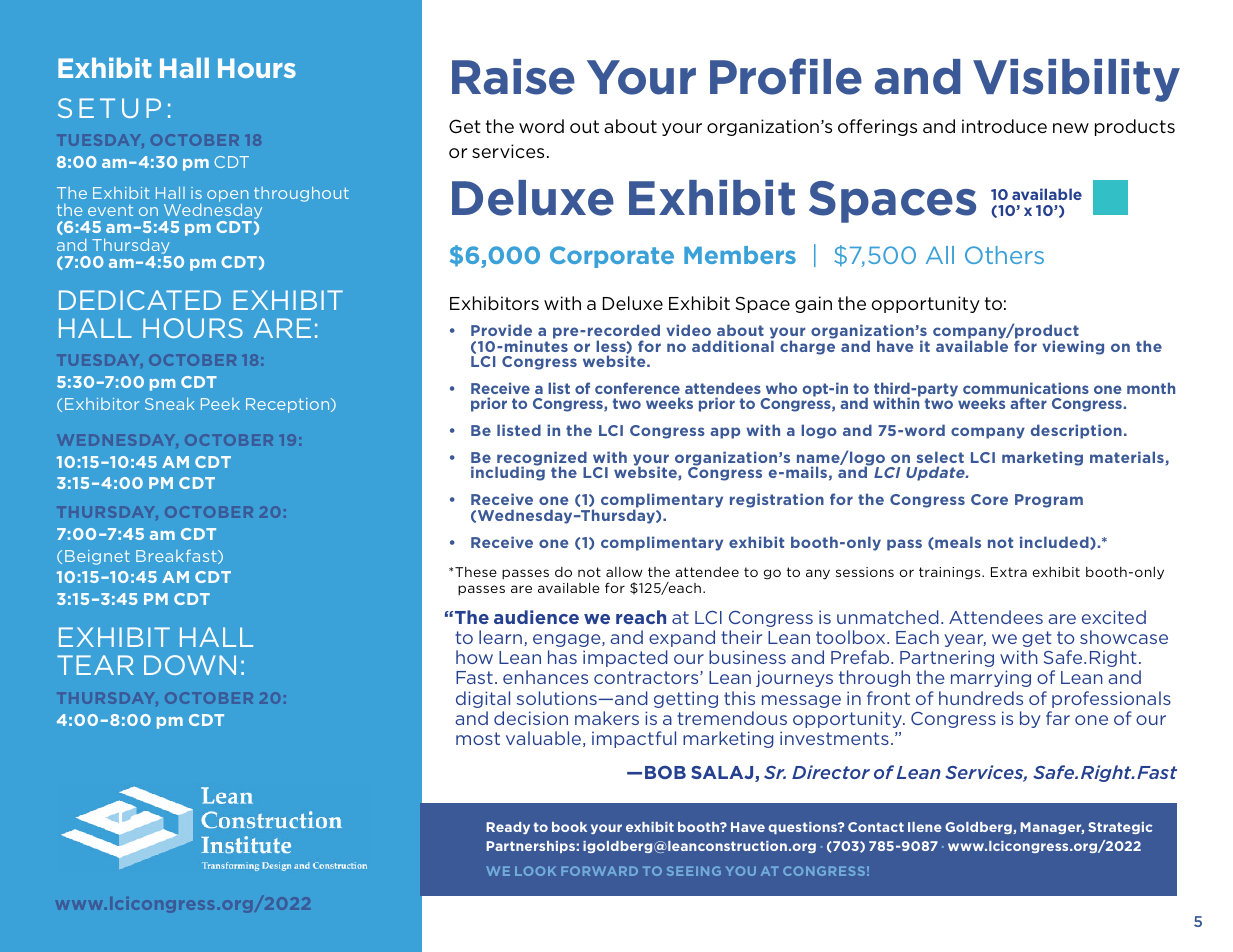 The image size is (1233, 952). What do you see at coordinates (541, 459) in the page?
I see `recognized` at bounding box center [541, 459].
